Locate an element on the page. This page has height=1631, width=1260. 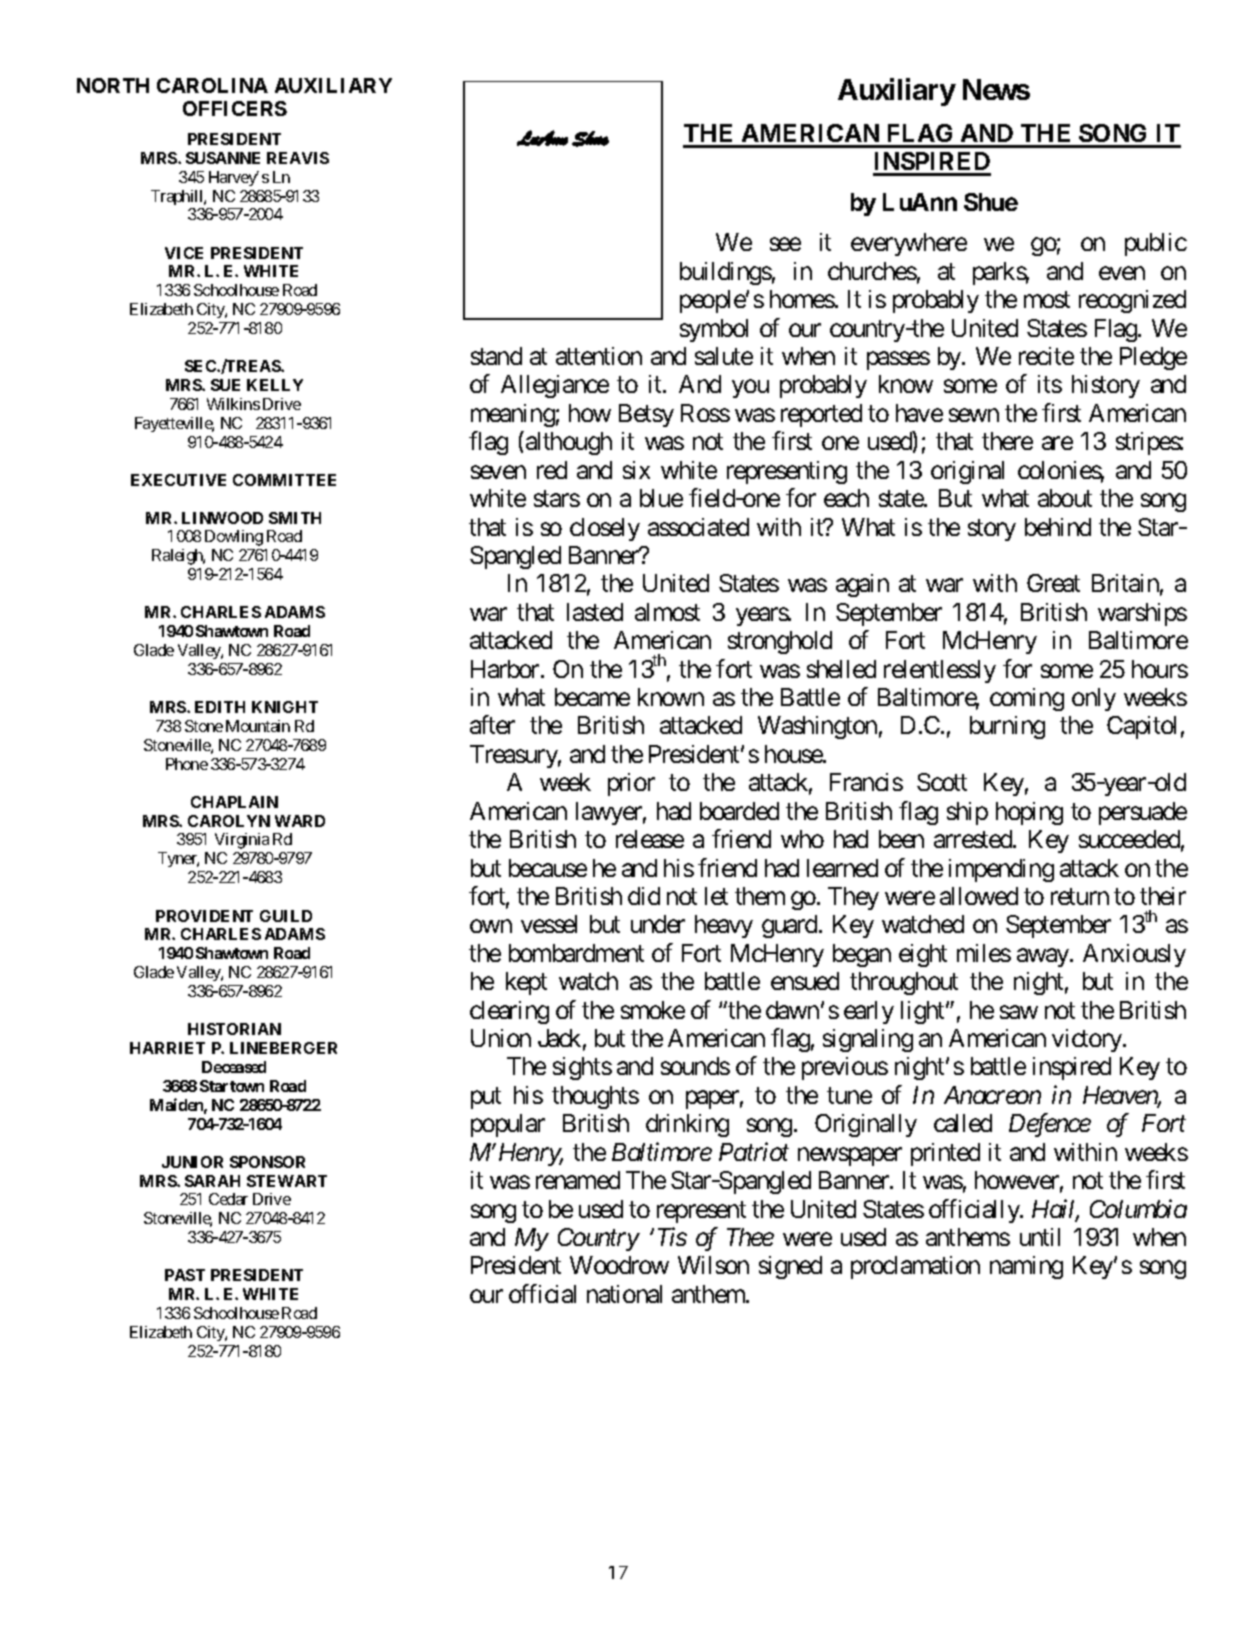
Woodrow is located at coordinates (619, 1265).
